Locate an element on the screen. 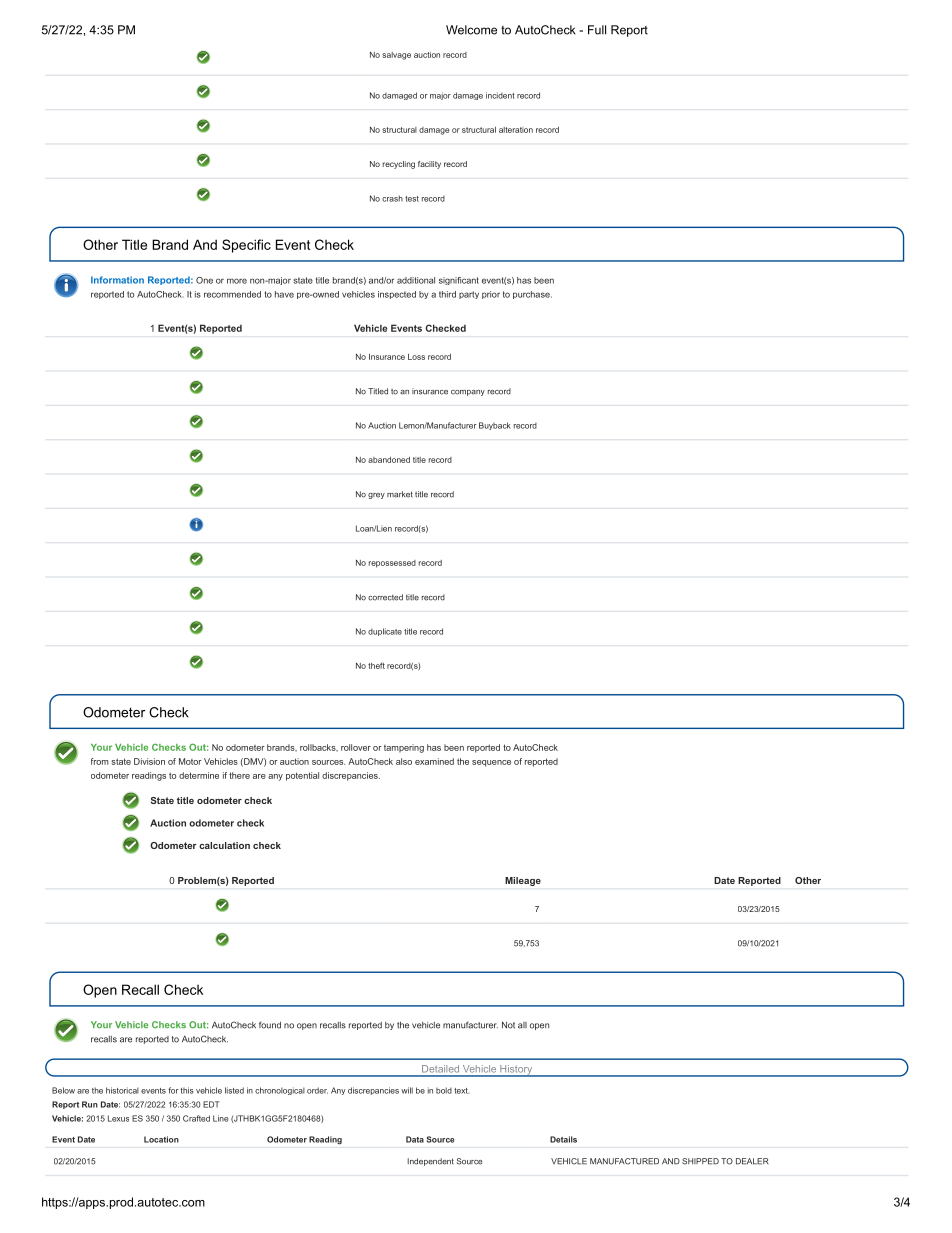  sequence is located at coordinates (491, 763).
